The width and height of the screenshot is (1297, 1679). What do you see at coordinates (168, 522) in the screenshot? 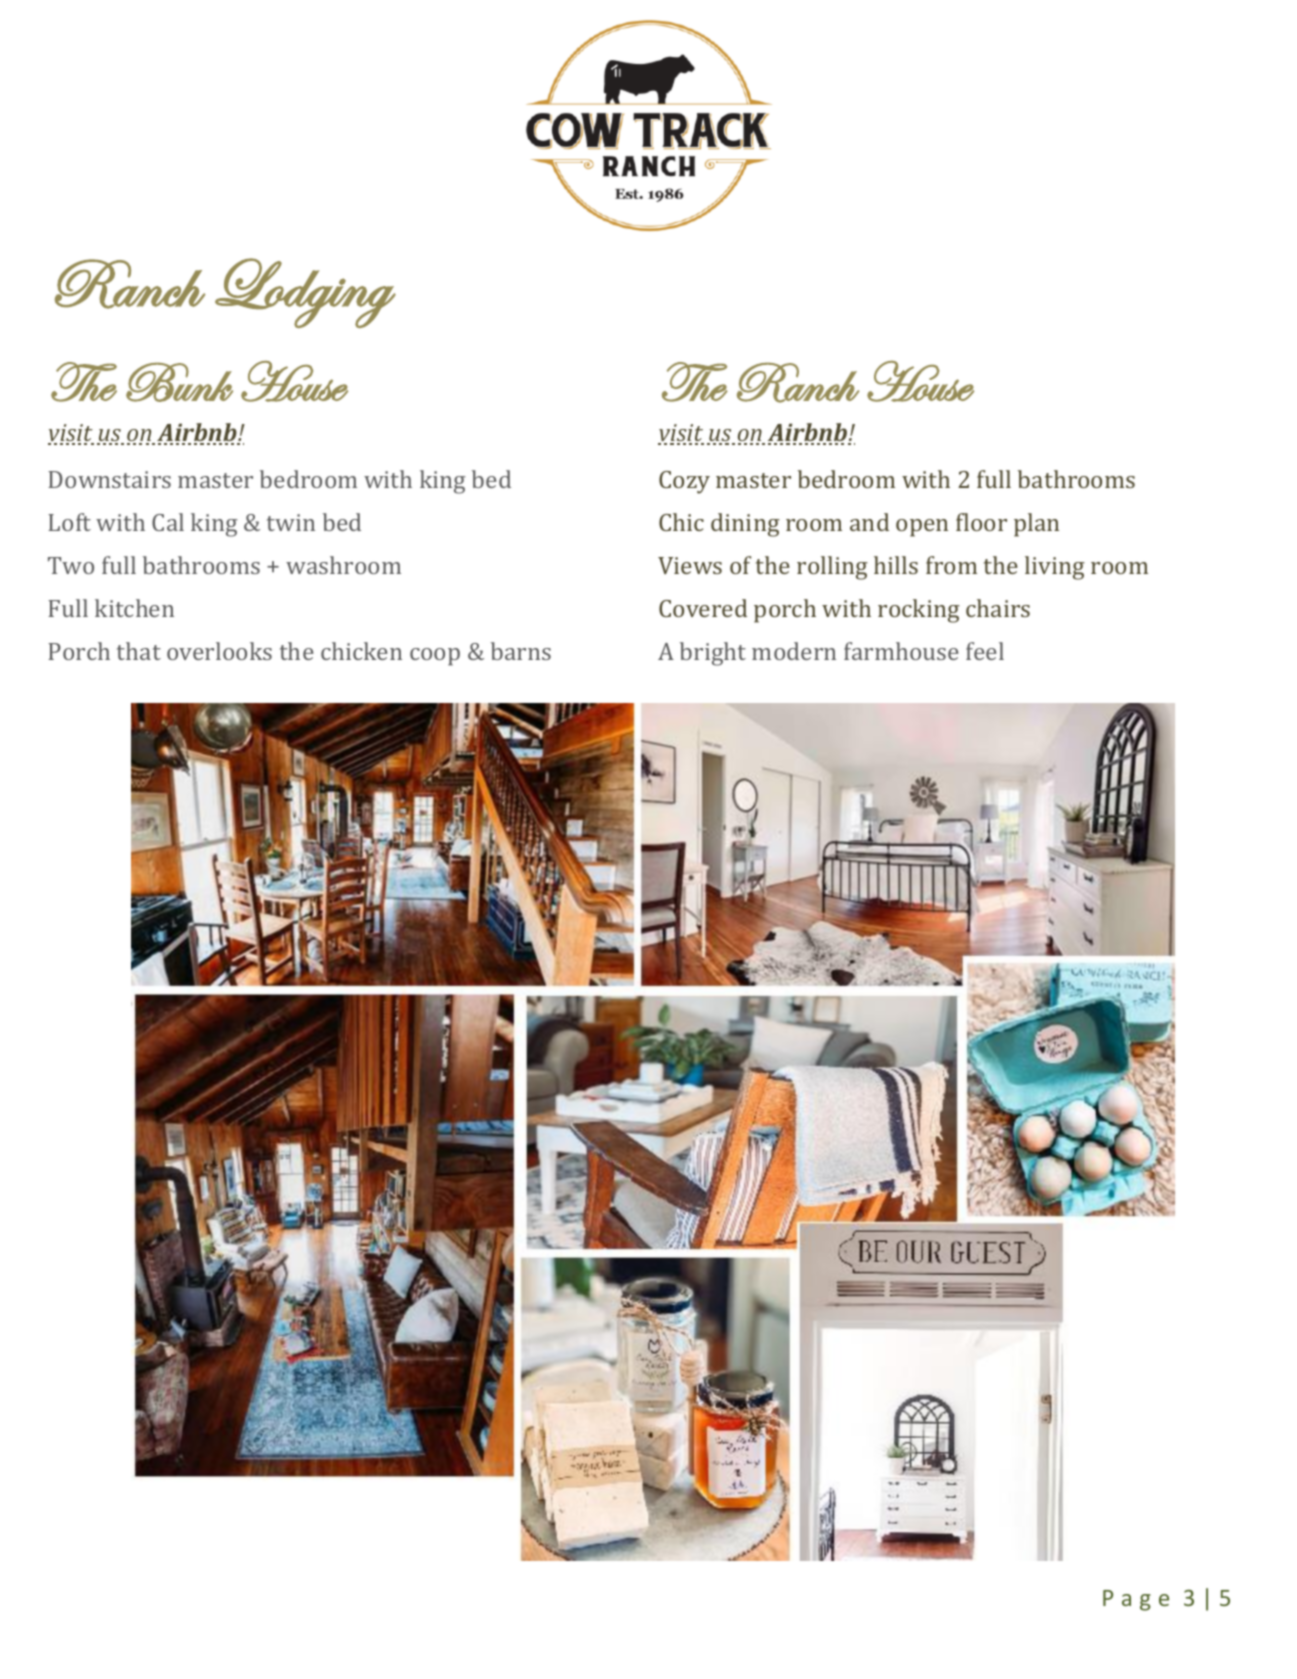
I see `Cal` at bounding box center [168, 522].
